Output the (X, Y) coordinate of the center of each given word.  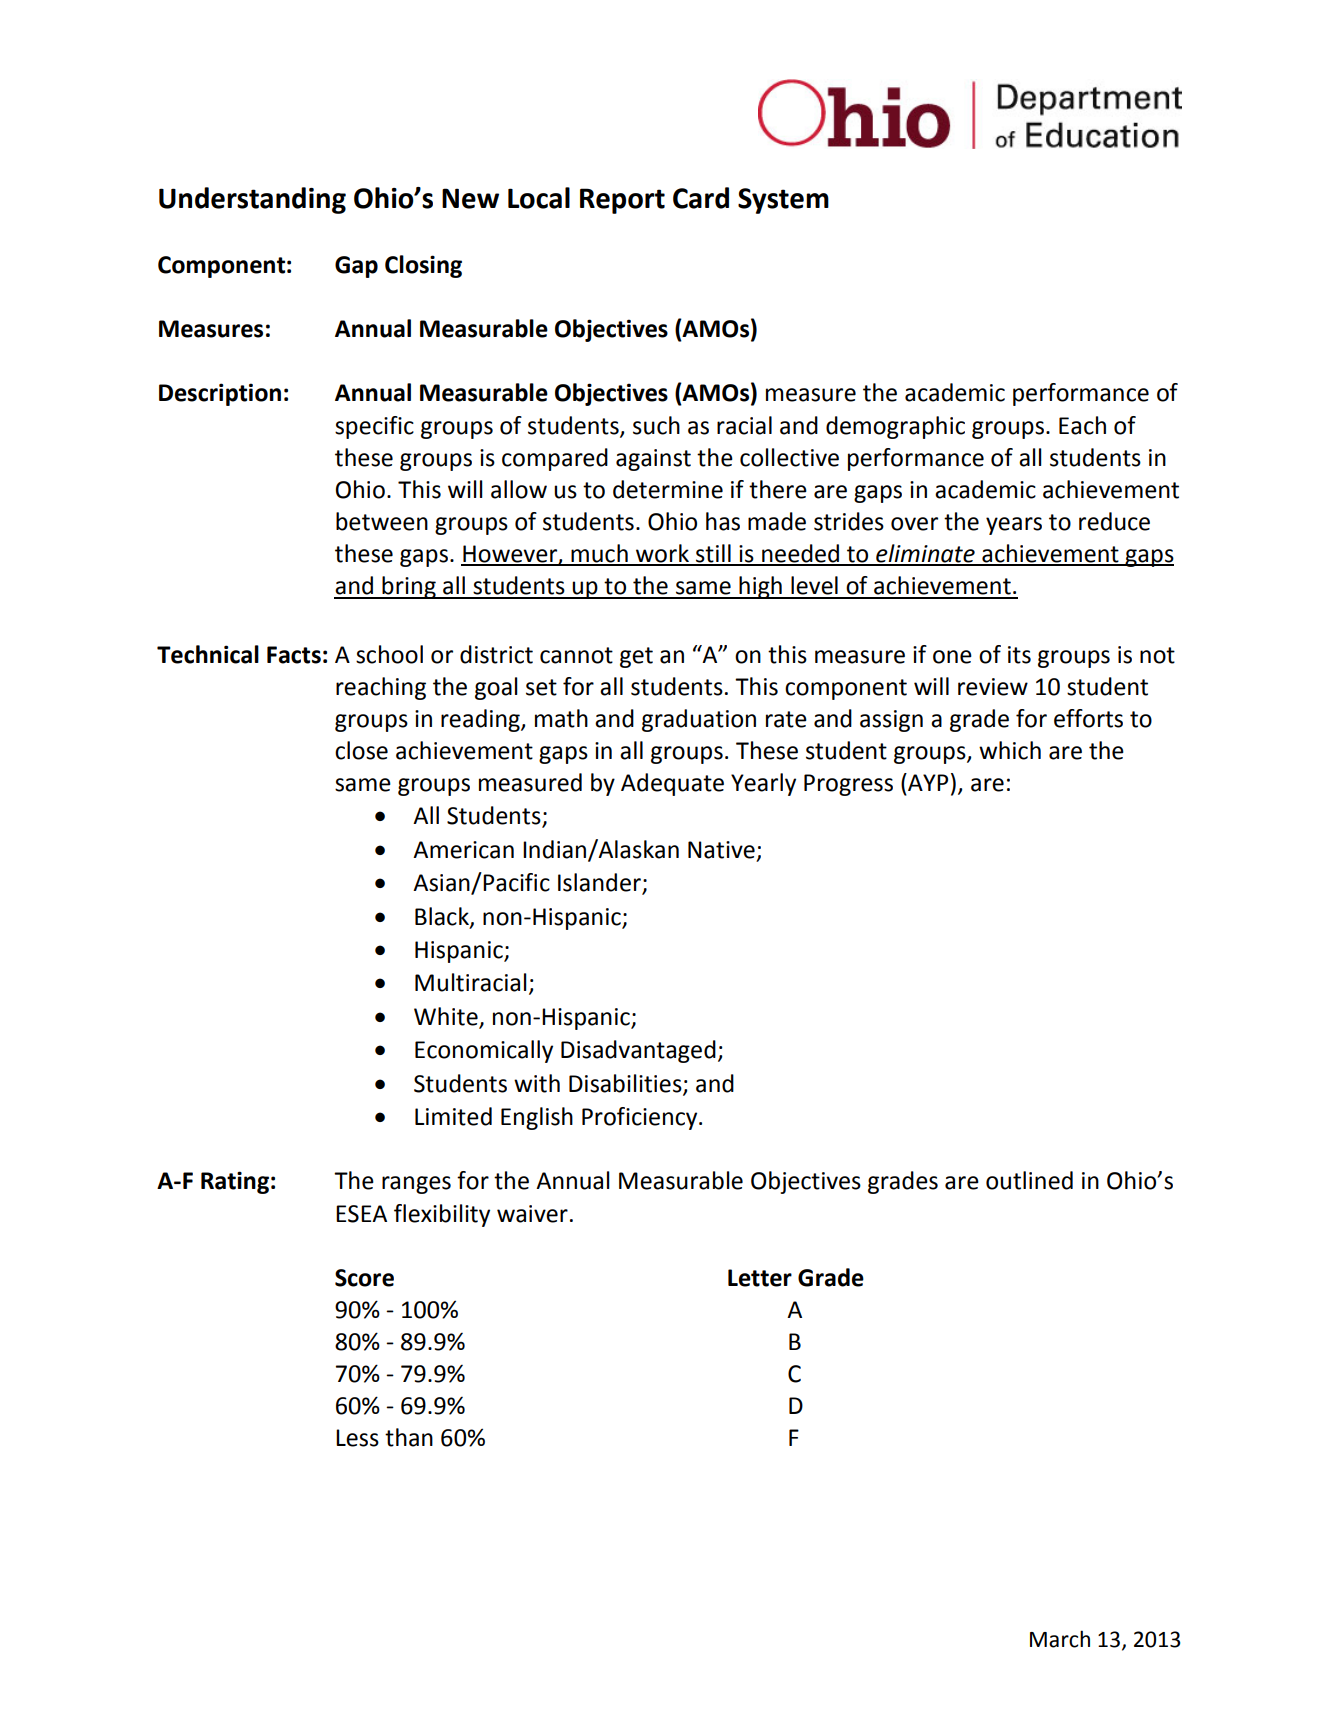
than (409, 1437)
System (783, 201)
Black (443, 917)
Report (622, 201)
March (1060, 1639)
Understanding (252, 200)
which (1010, 750)
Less (357, 1438)
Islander (600, 883)
